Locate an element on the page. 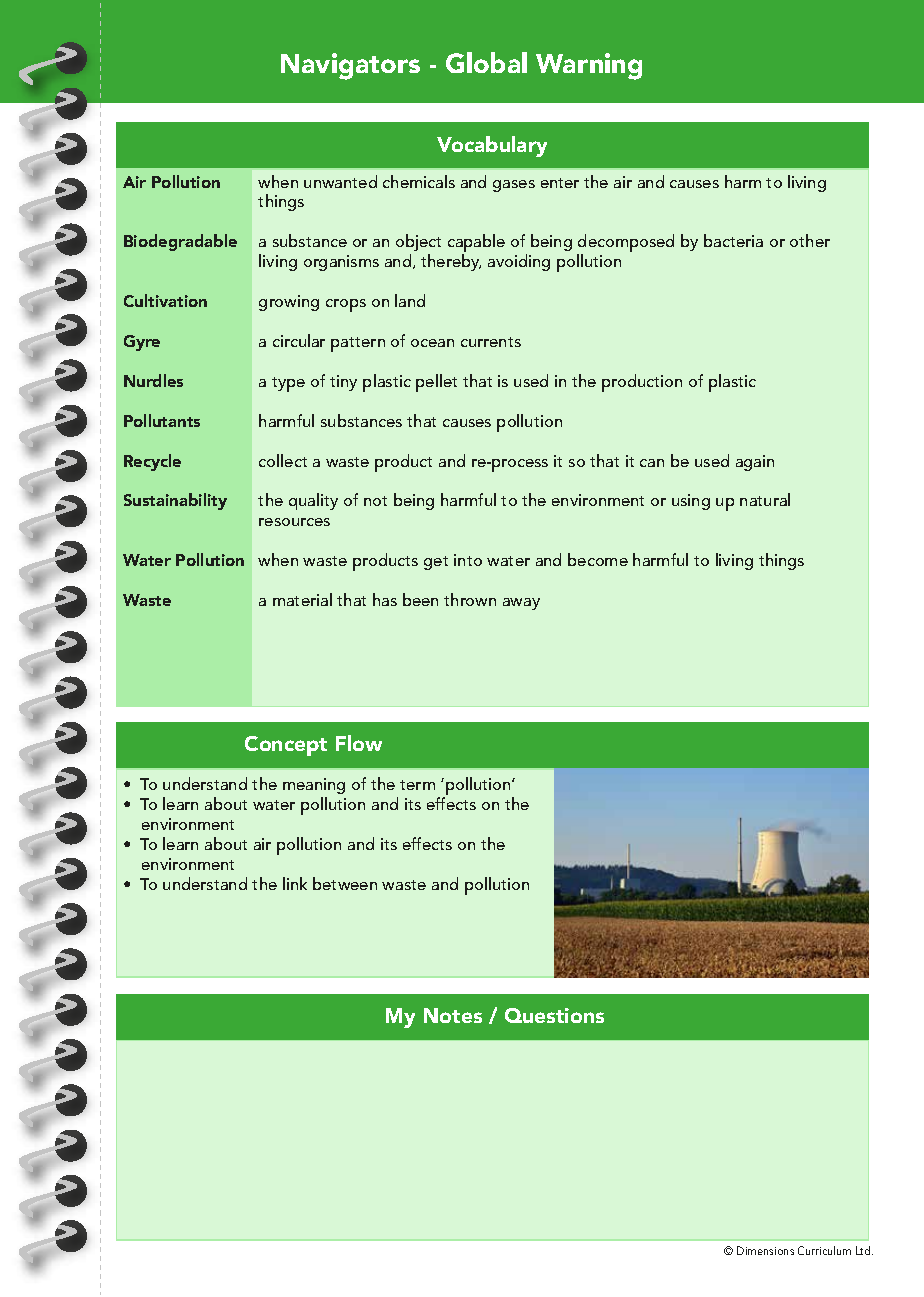 The height and width of the image is (1297, 924). Global is located at coordinates (486, 62).
